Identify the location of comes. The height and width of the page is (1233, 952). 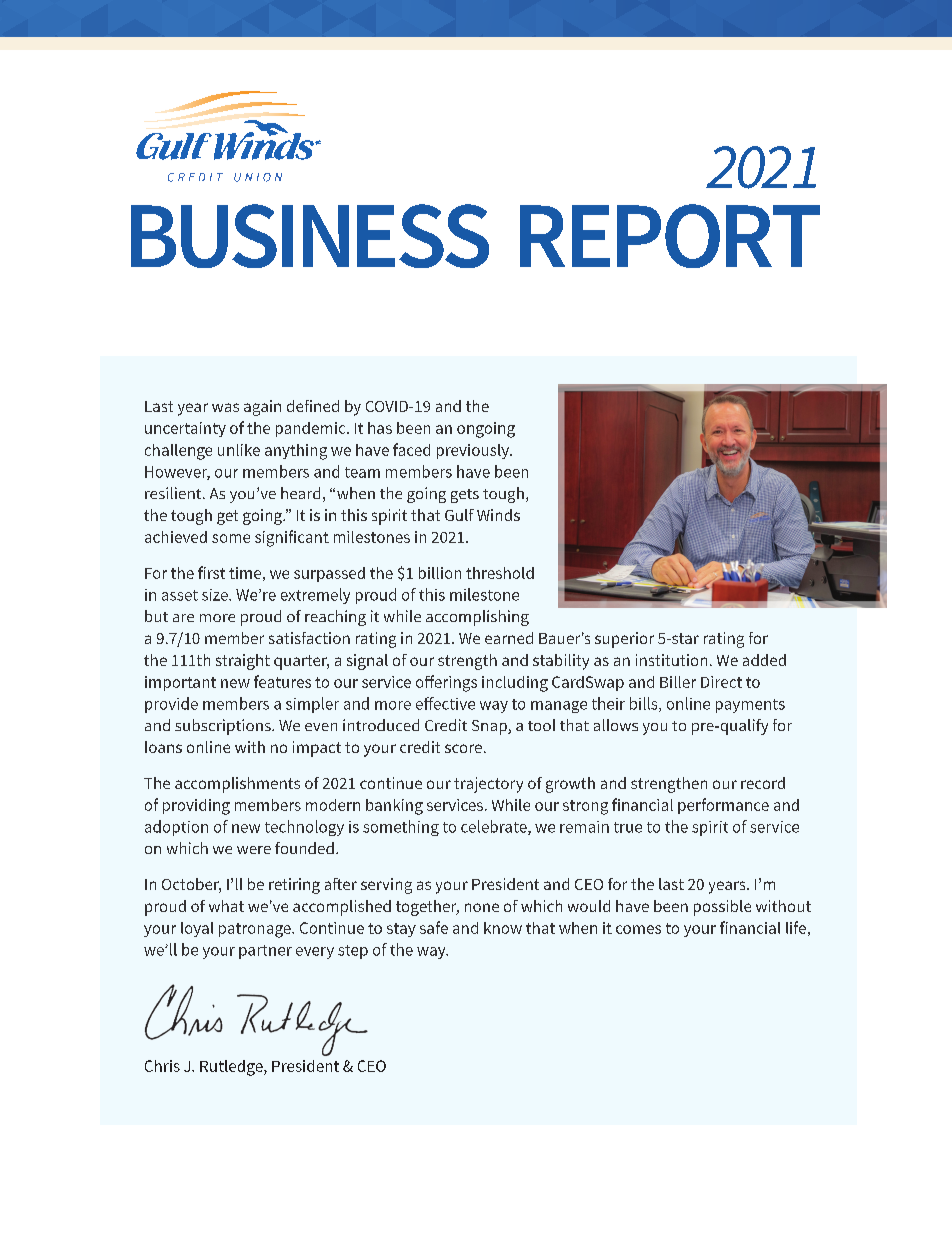
(638, 929).
